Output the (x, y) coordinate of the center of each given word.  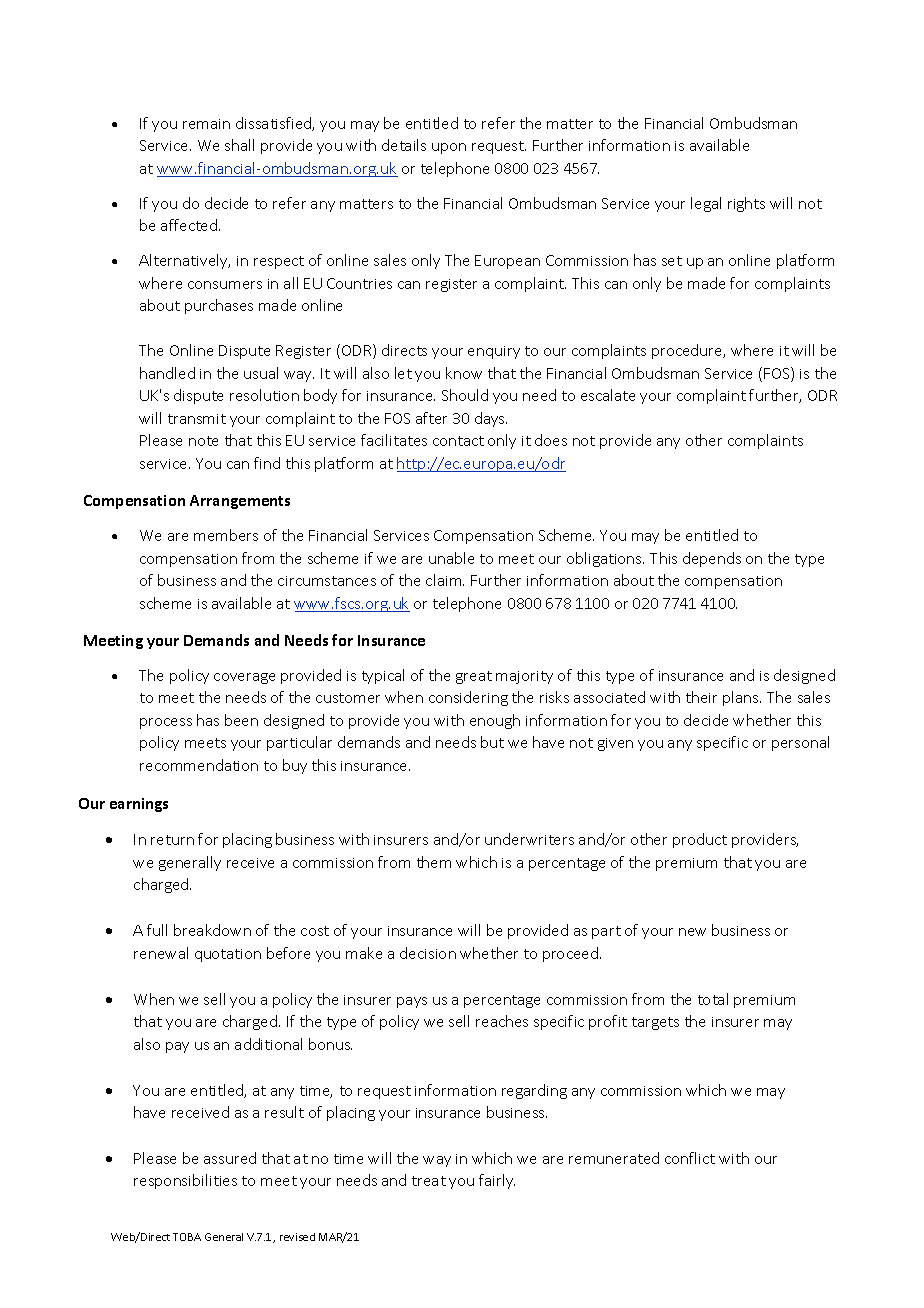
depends (712, 559)
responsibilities (185, 1181)
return (172, 840)
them (434, 862)
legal (706, 204)
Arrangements (240, 502)
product (700, 840)
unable (451, 558)
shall (239, 145)
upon (449, 148)
